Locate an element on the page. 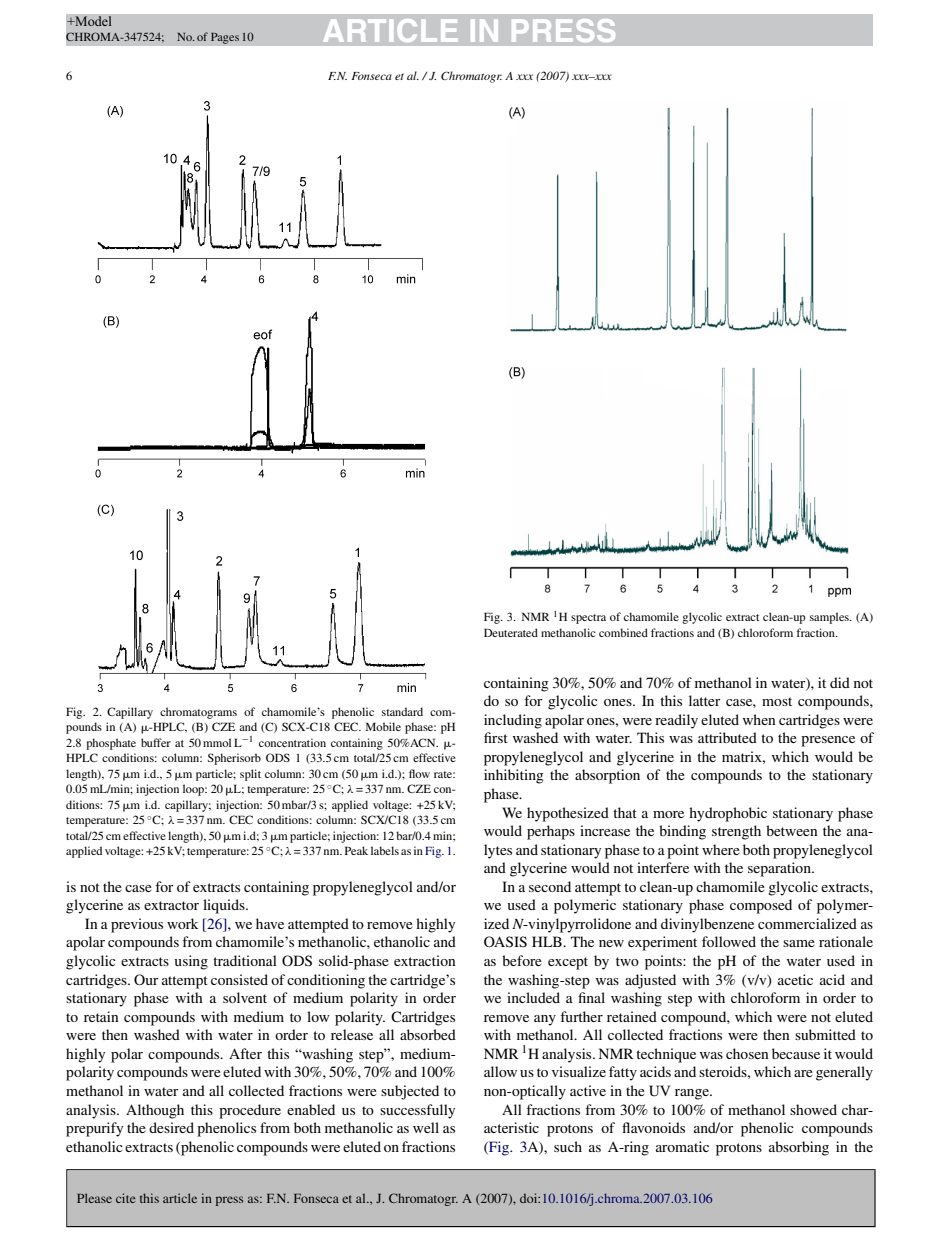 The width and height of the image is (952, 1233). OASIS is located at coordinates (505, 942).
